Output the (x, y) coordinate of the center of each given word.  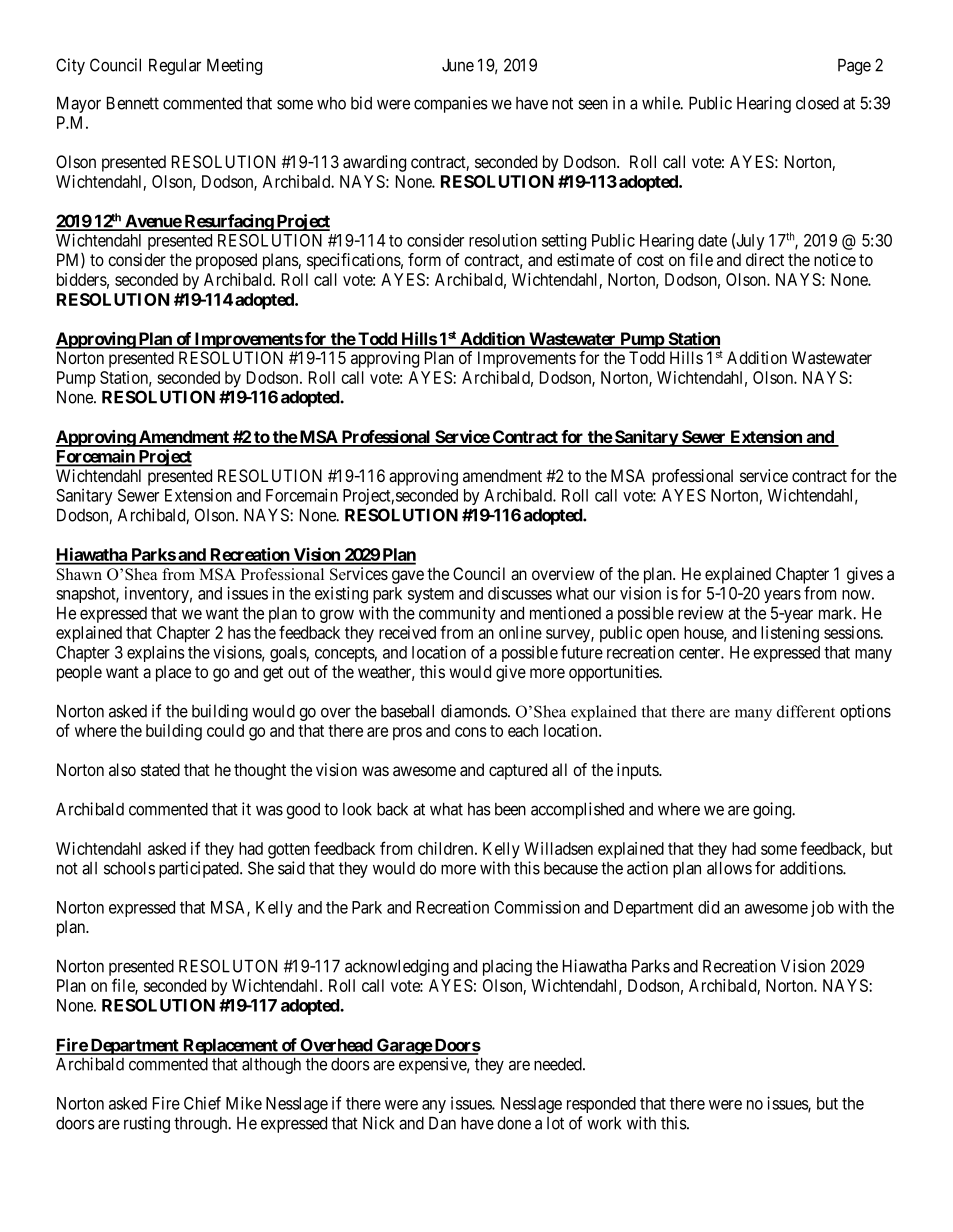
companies (451, 104)
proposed (226, 261)
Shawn (79, 574)
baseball (407, 711)
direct (765, 259)
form (424, 259)
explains (156, 653)
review (701, 613)
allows (729, 868)
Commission (537, 907)
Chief (202, 1103)
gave (408, 577)
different (806, 711)
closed (817, 103)
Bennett (133, 103)
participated (200, 869)
